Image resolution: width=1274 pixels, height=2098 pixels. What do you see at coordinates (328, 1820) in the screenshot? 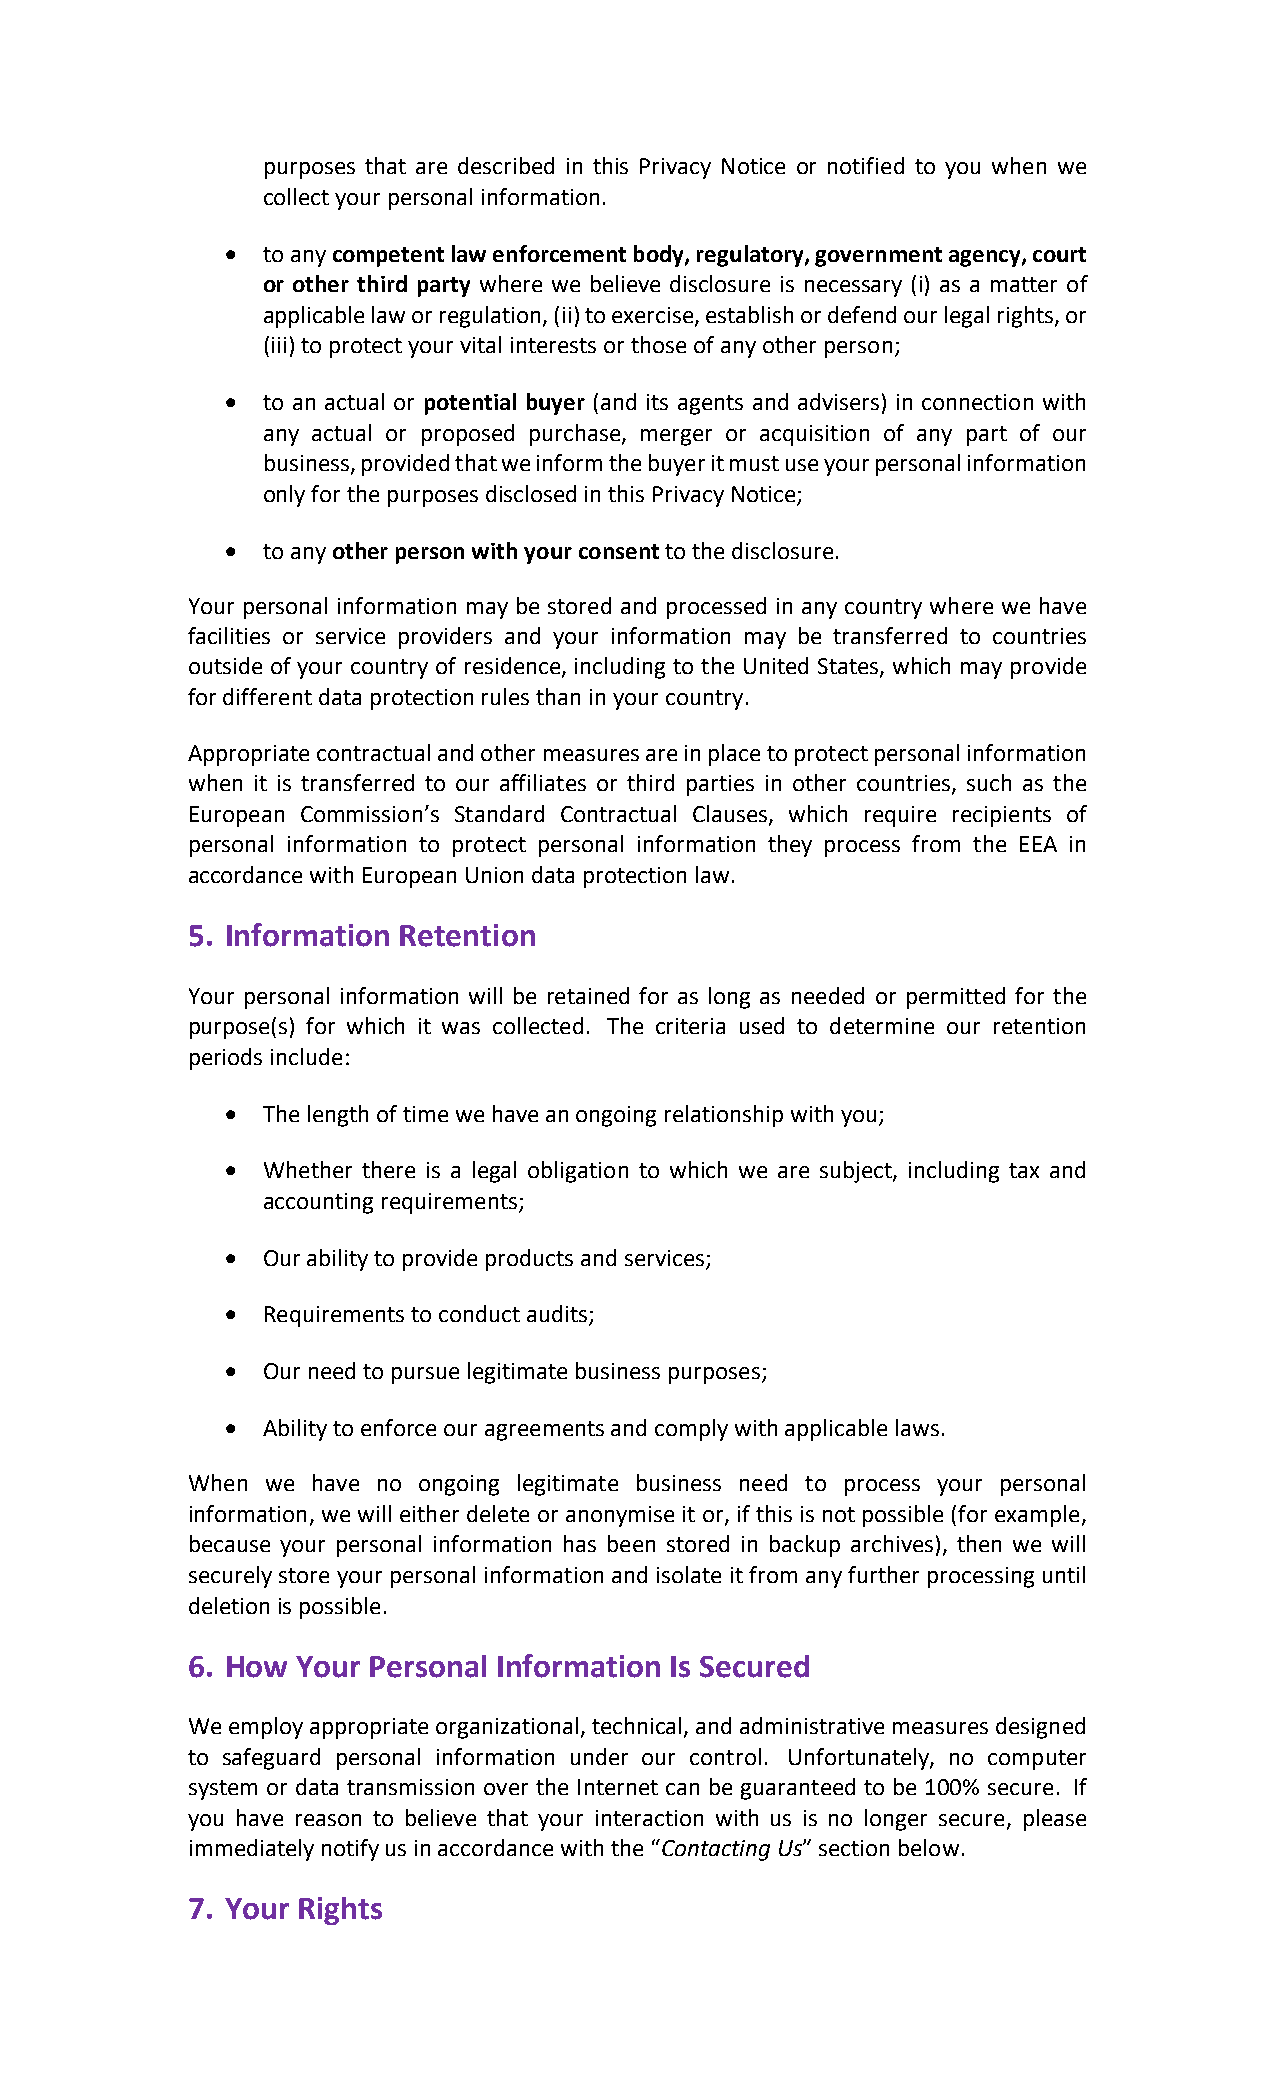
I see `reason` at bounding box center [328, 1820].
